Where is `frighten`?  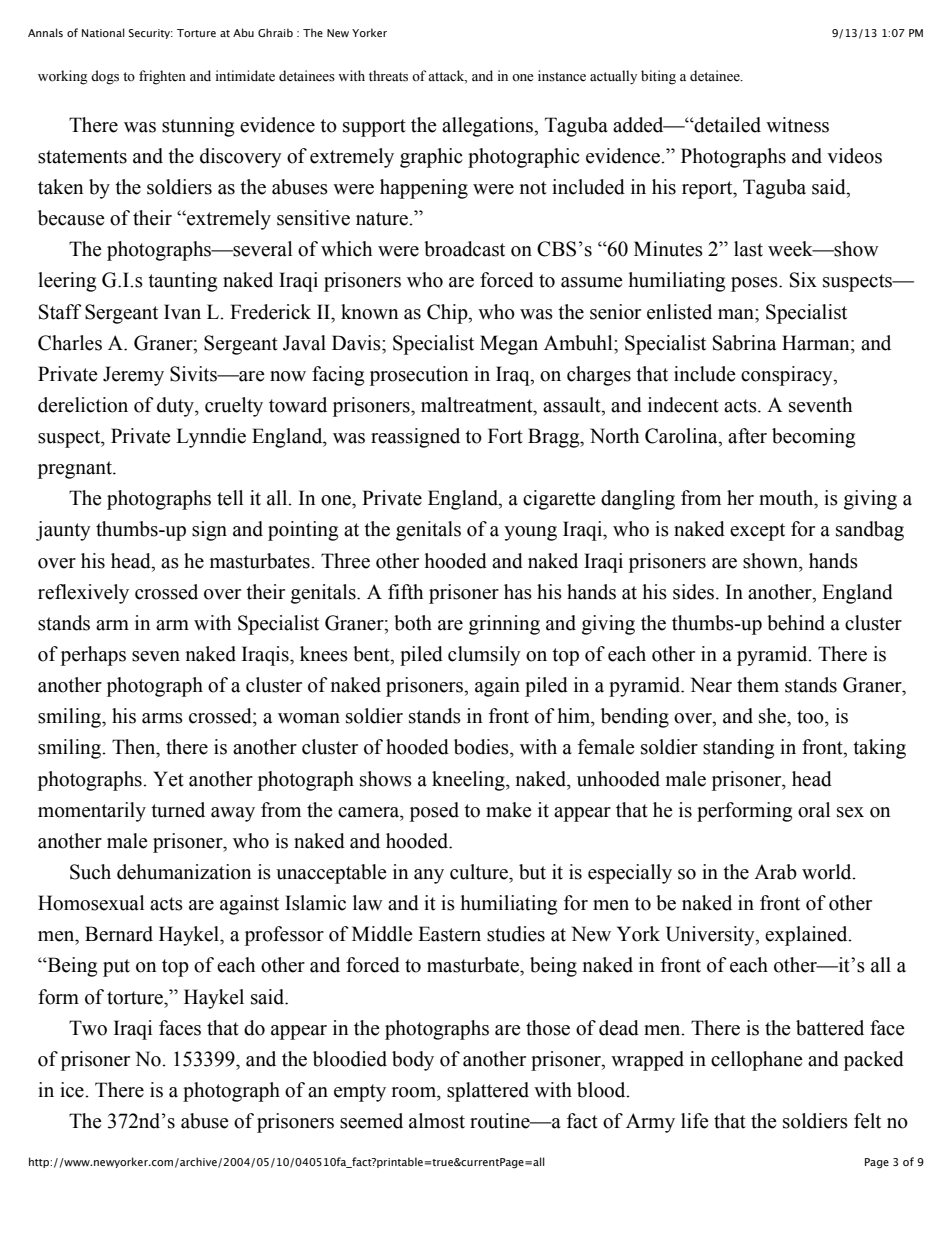
frighten is located at coordinates (162, 77).
